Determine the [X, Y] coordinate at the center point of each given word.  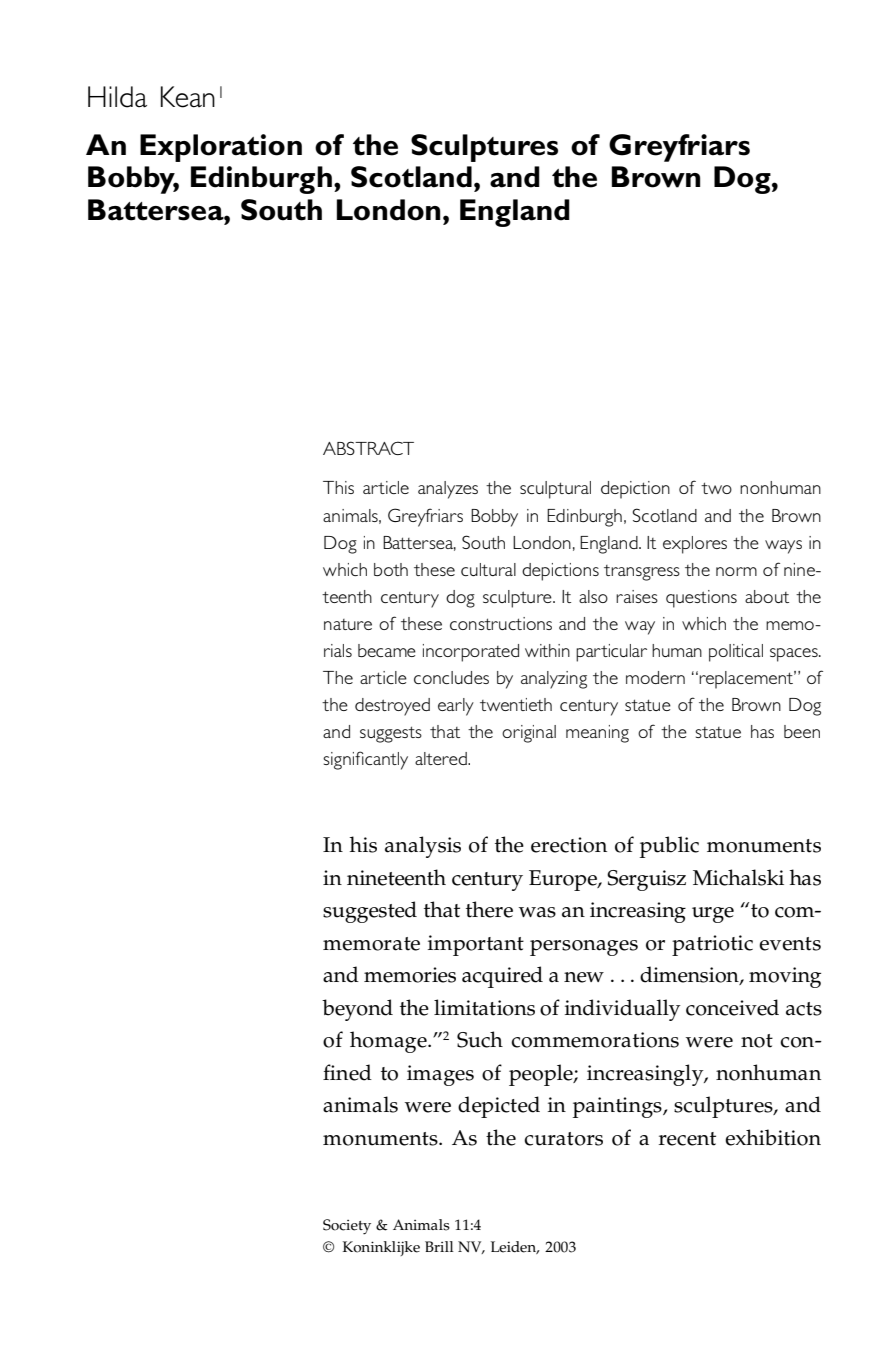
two [716, 488]
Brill [439, 1246]
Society [347, 1227]
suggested [370, 912]
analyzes [448, 490]
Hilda [117, 97]
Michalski [738, 877]
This [338, 487]
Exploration [221, 148]
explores [695, 545]
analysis [423, 847]
